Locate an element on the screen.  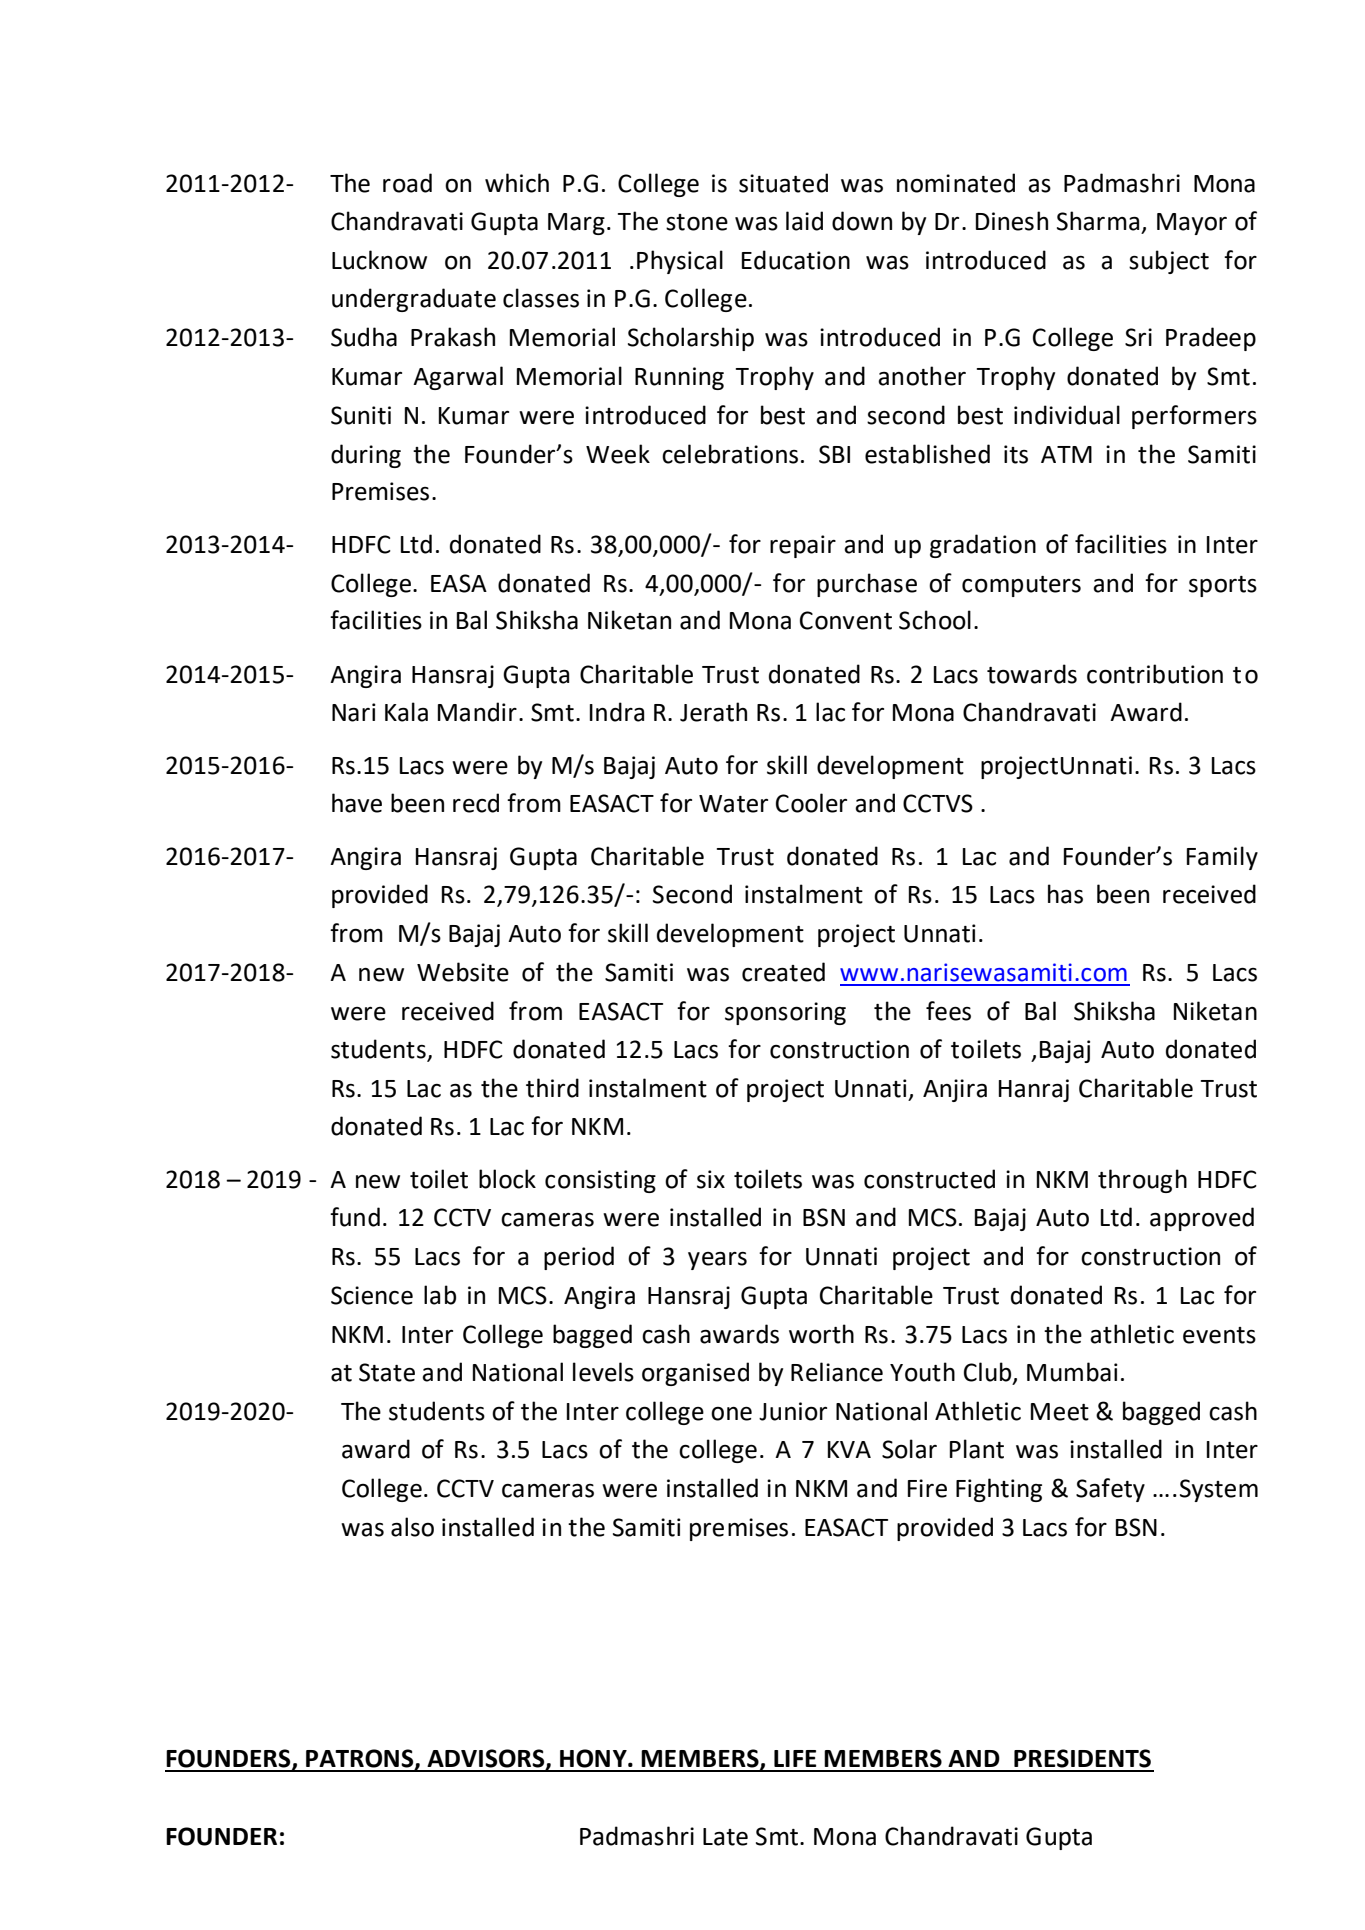
laid is located at coordinates (804, 221).
